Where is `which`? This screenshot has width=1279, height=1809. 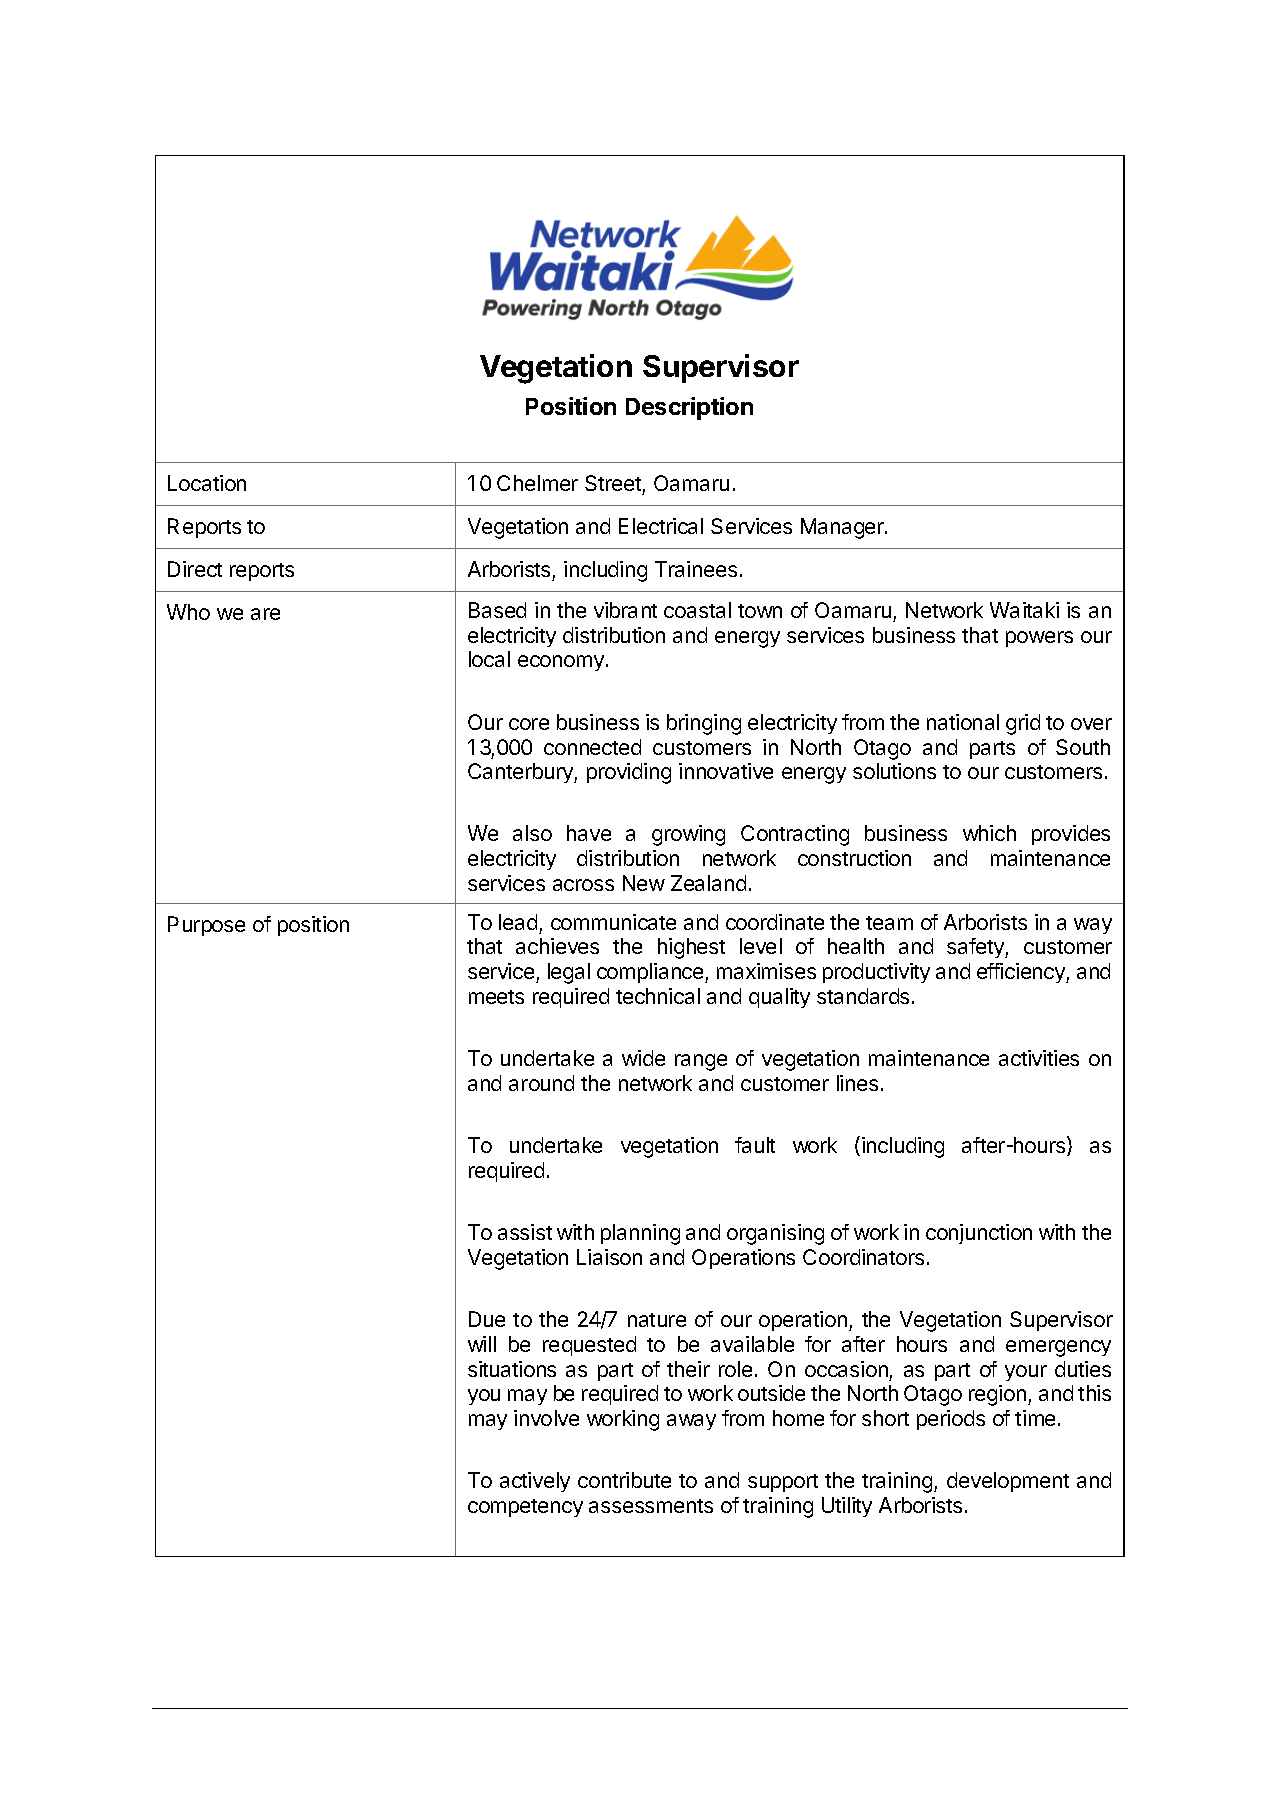 which is located at coordinates (989, 833).
